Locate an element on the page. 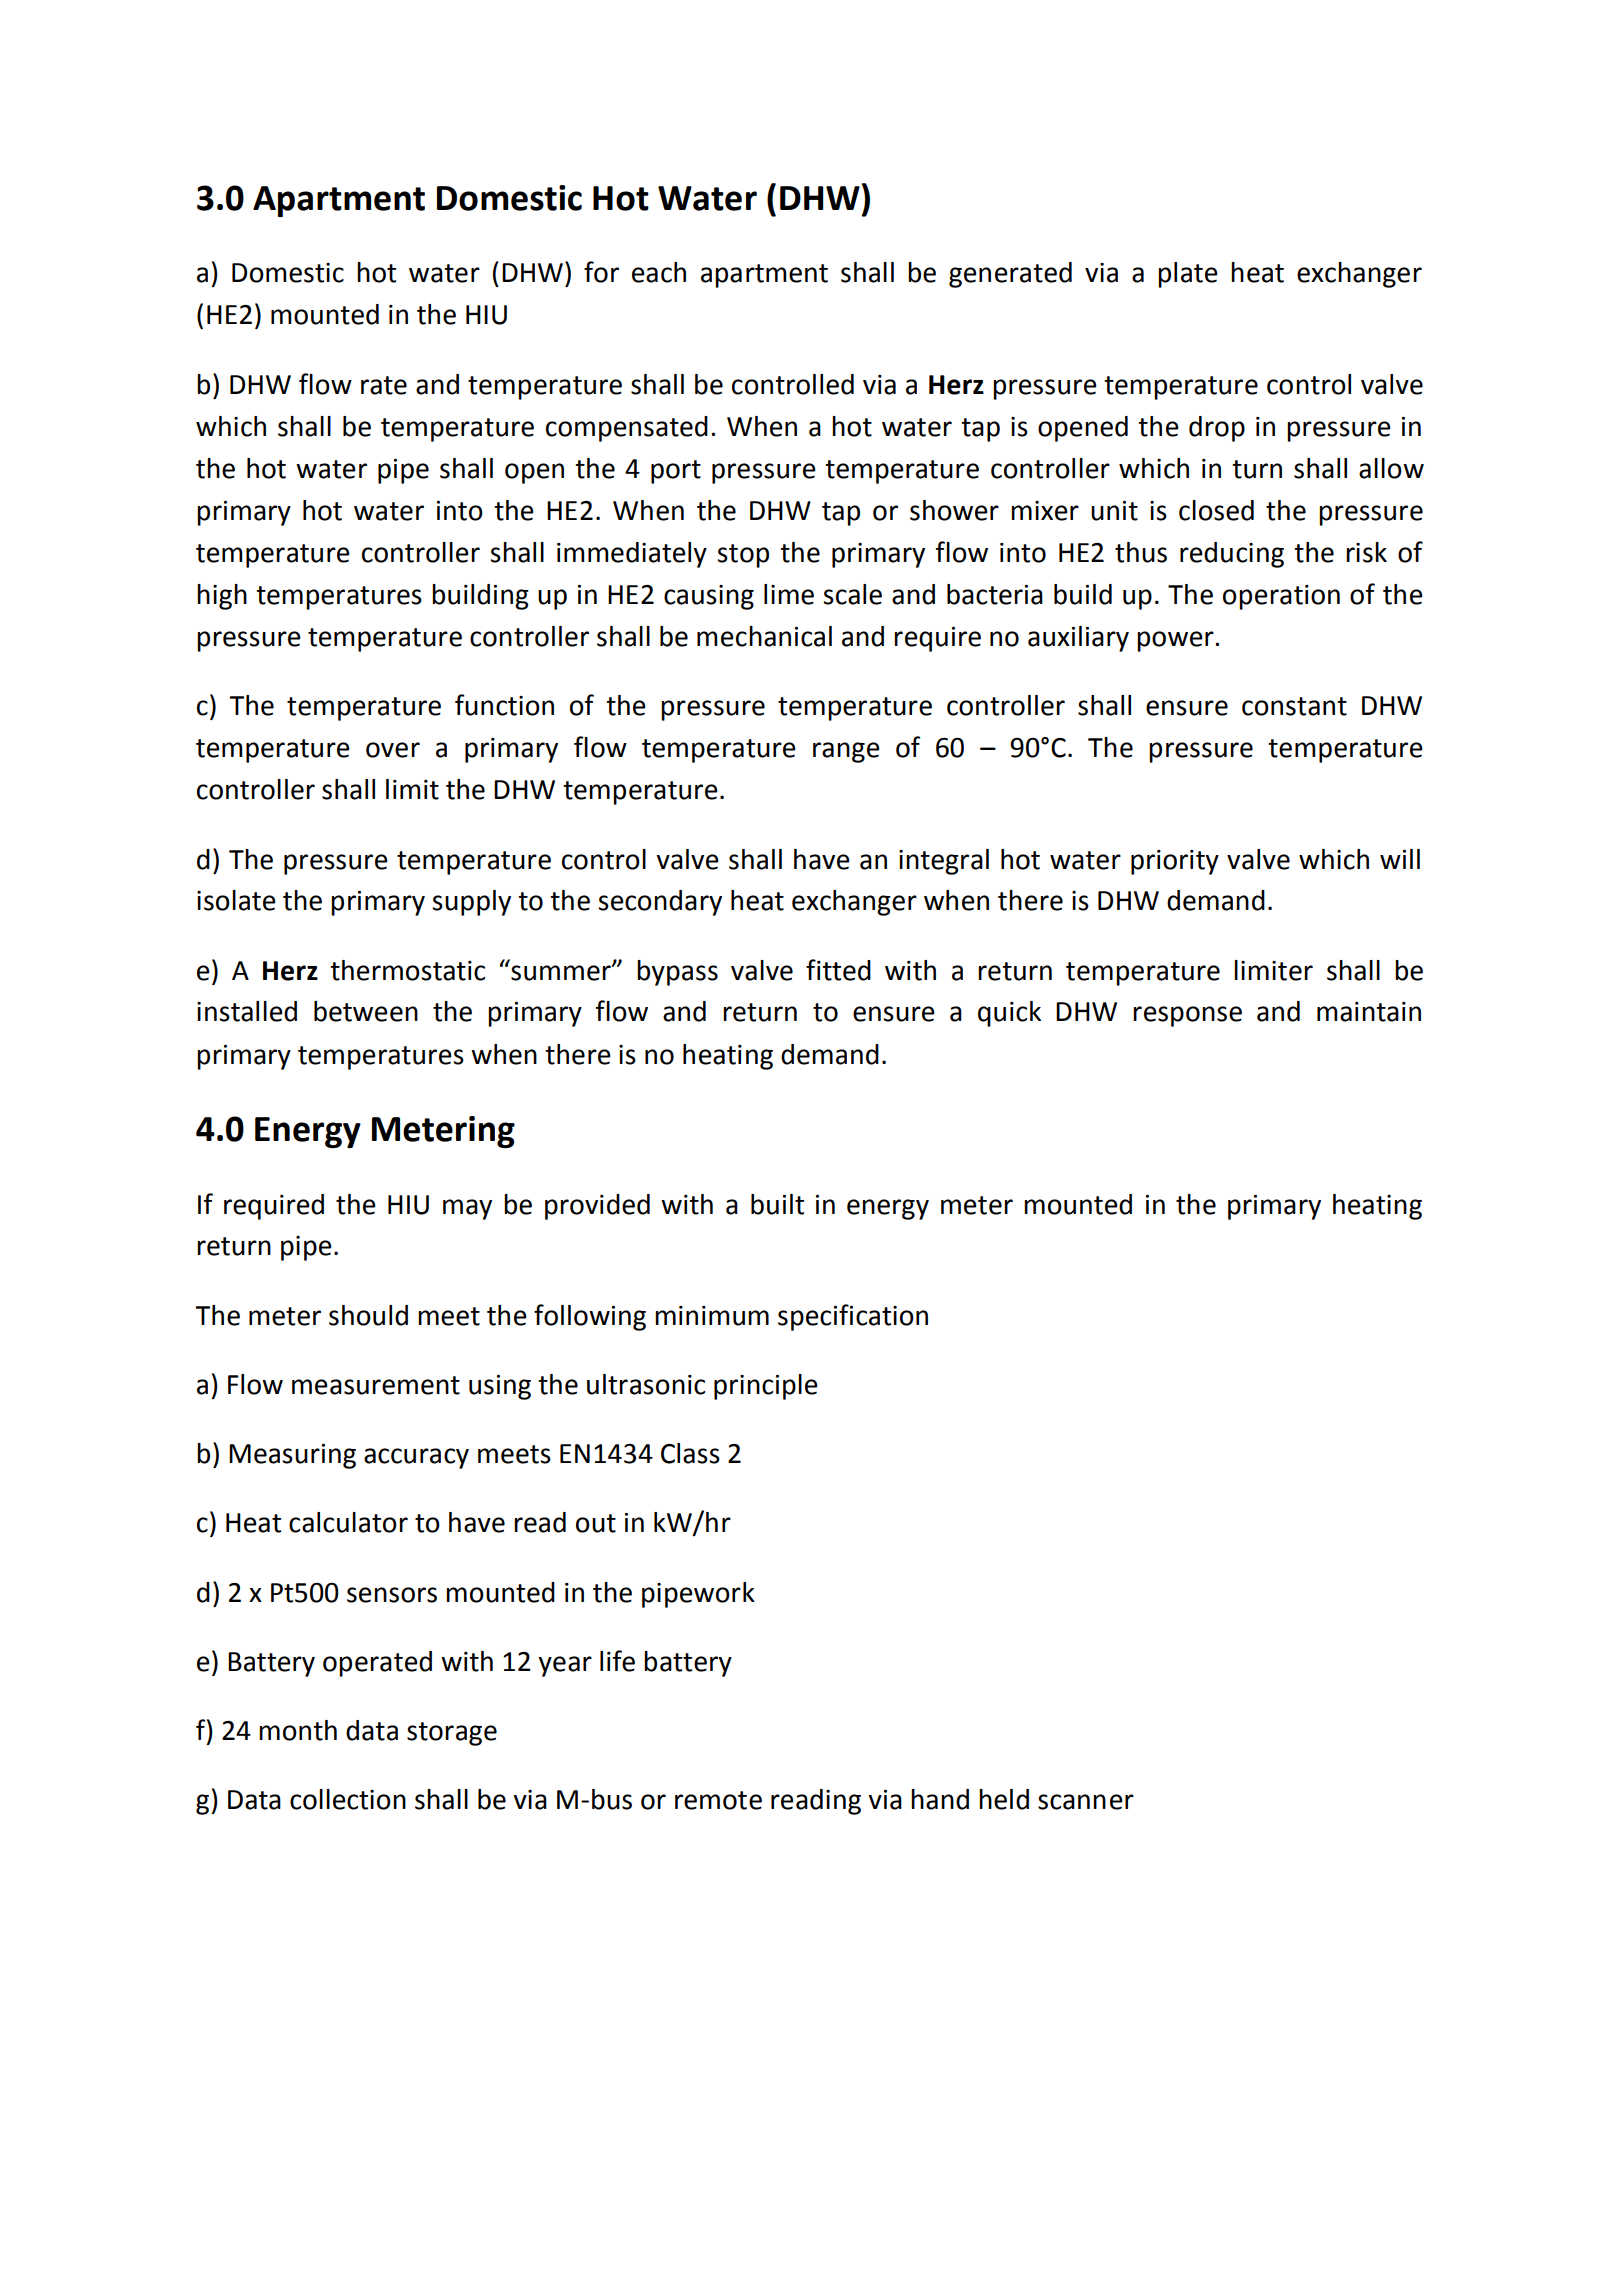 This document has height=2290, width=1620. for is located at coordinates (601, 272).
